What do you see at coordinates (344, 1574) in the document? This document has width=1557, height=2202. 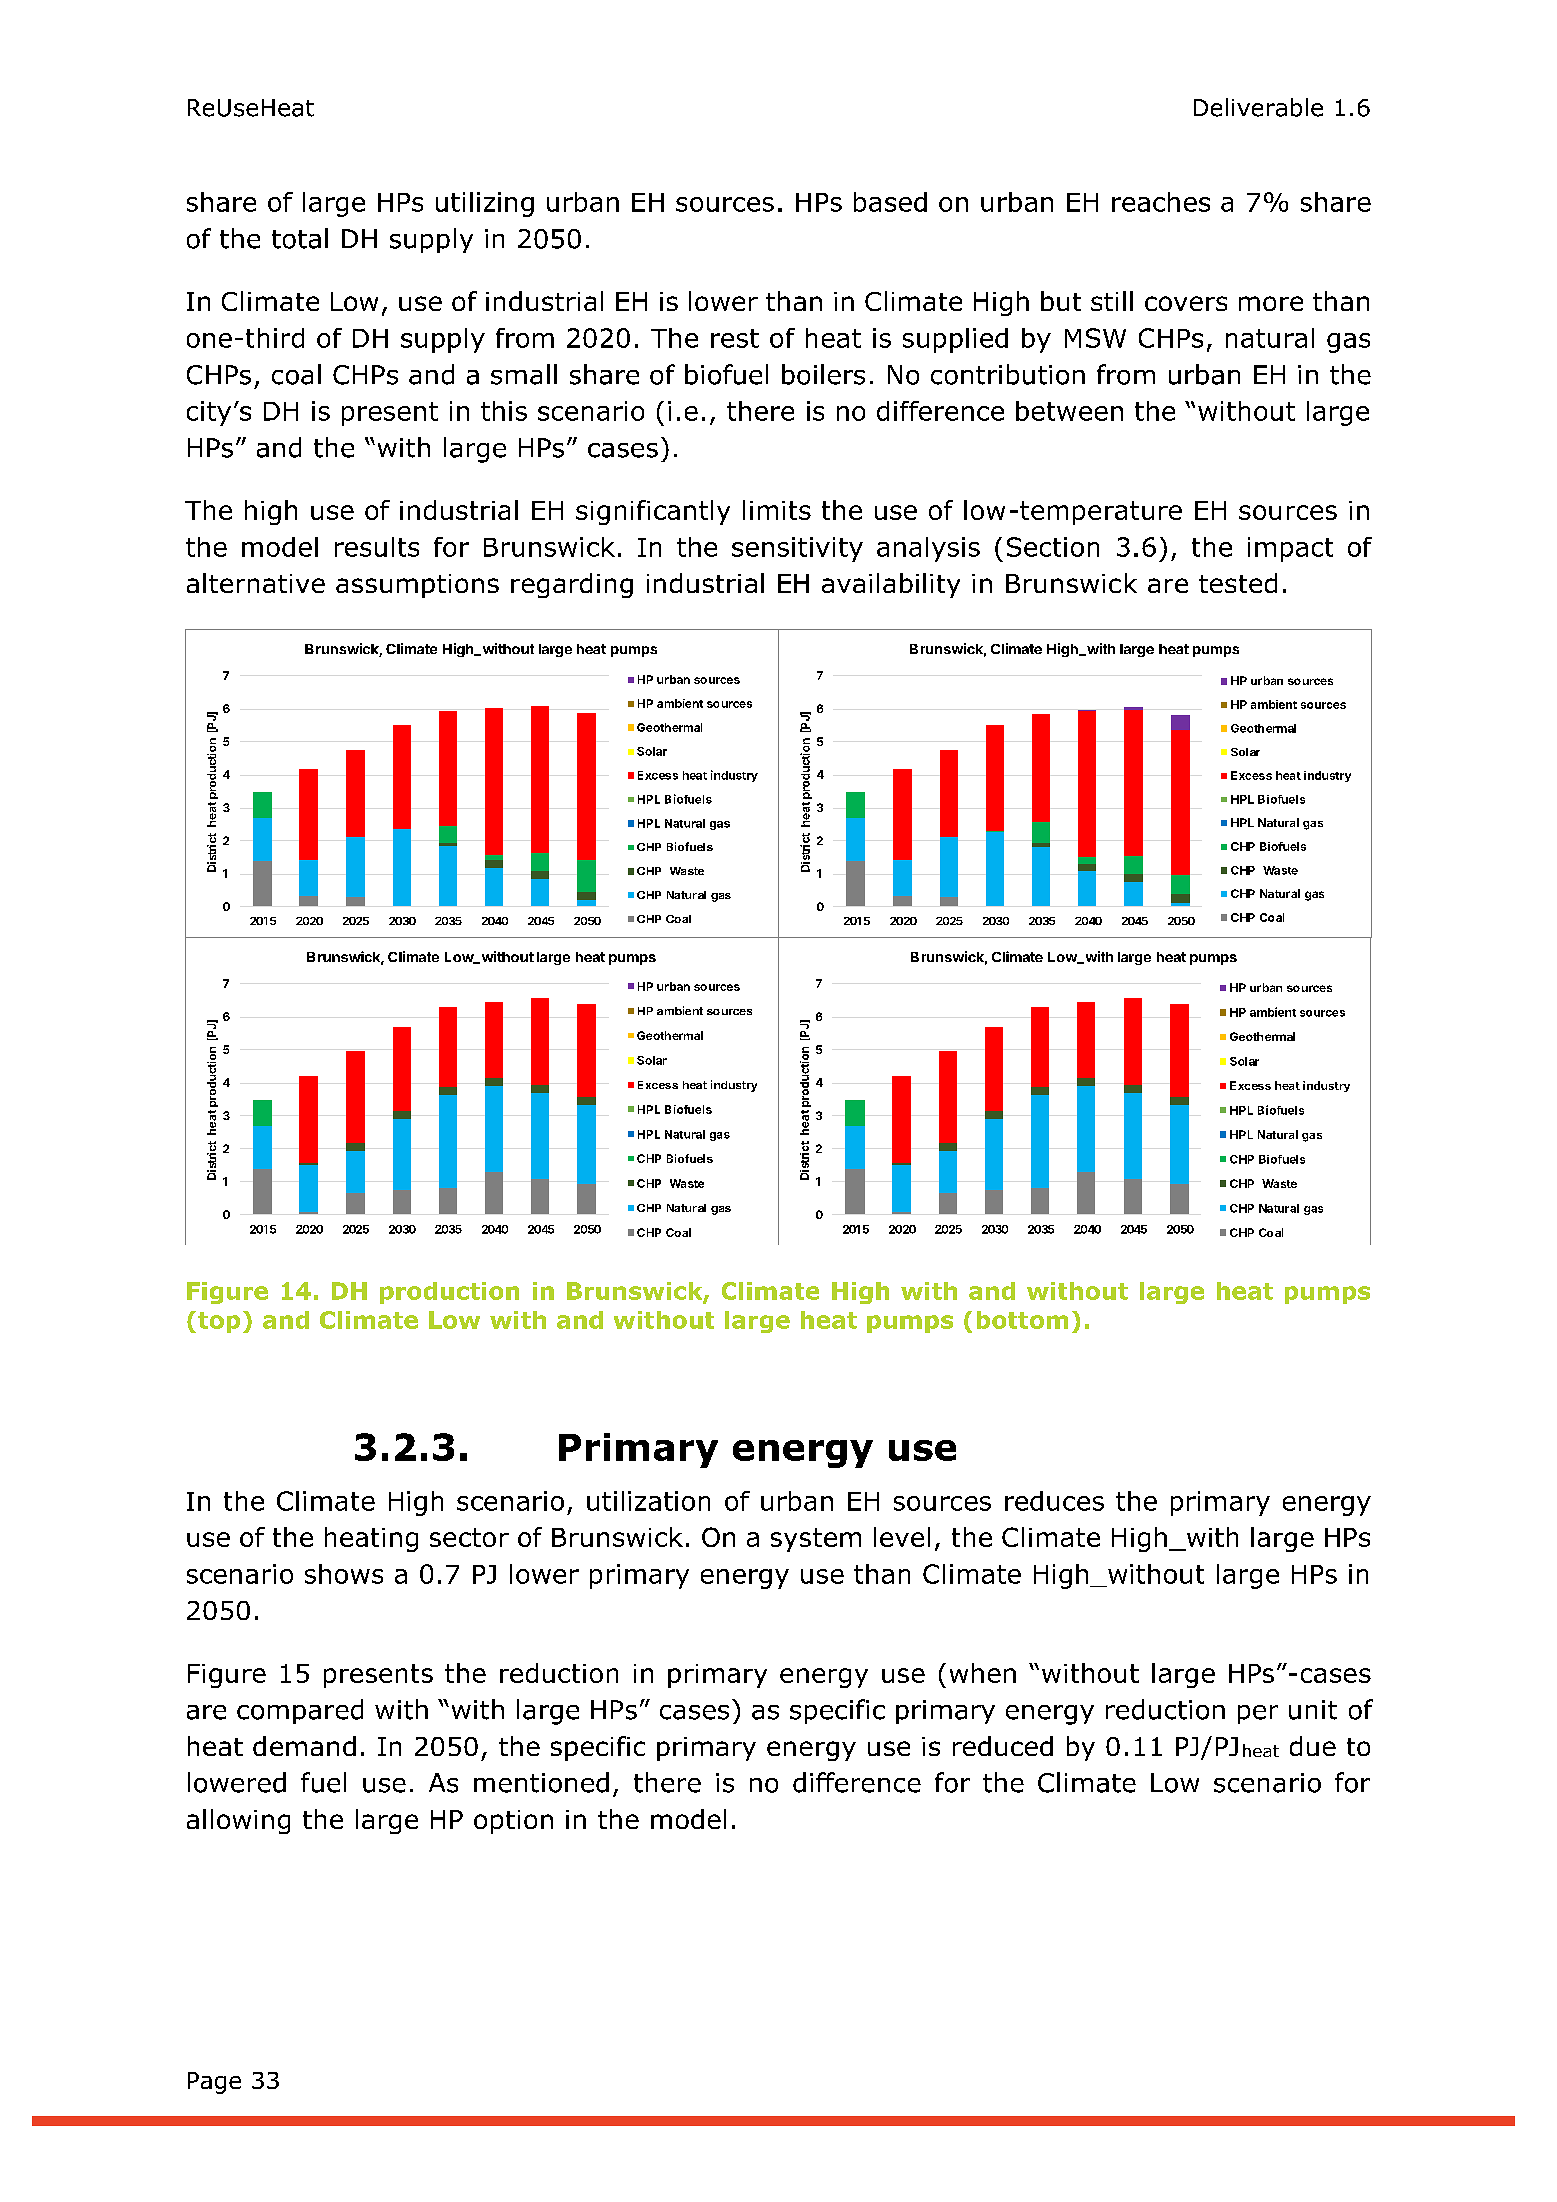 I see `shows` at bounding box center [344, 1574].
